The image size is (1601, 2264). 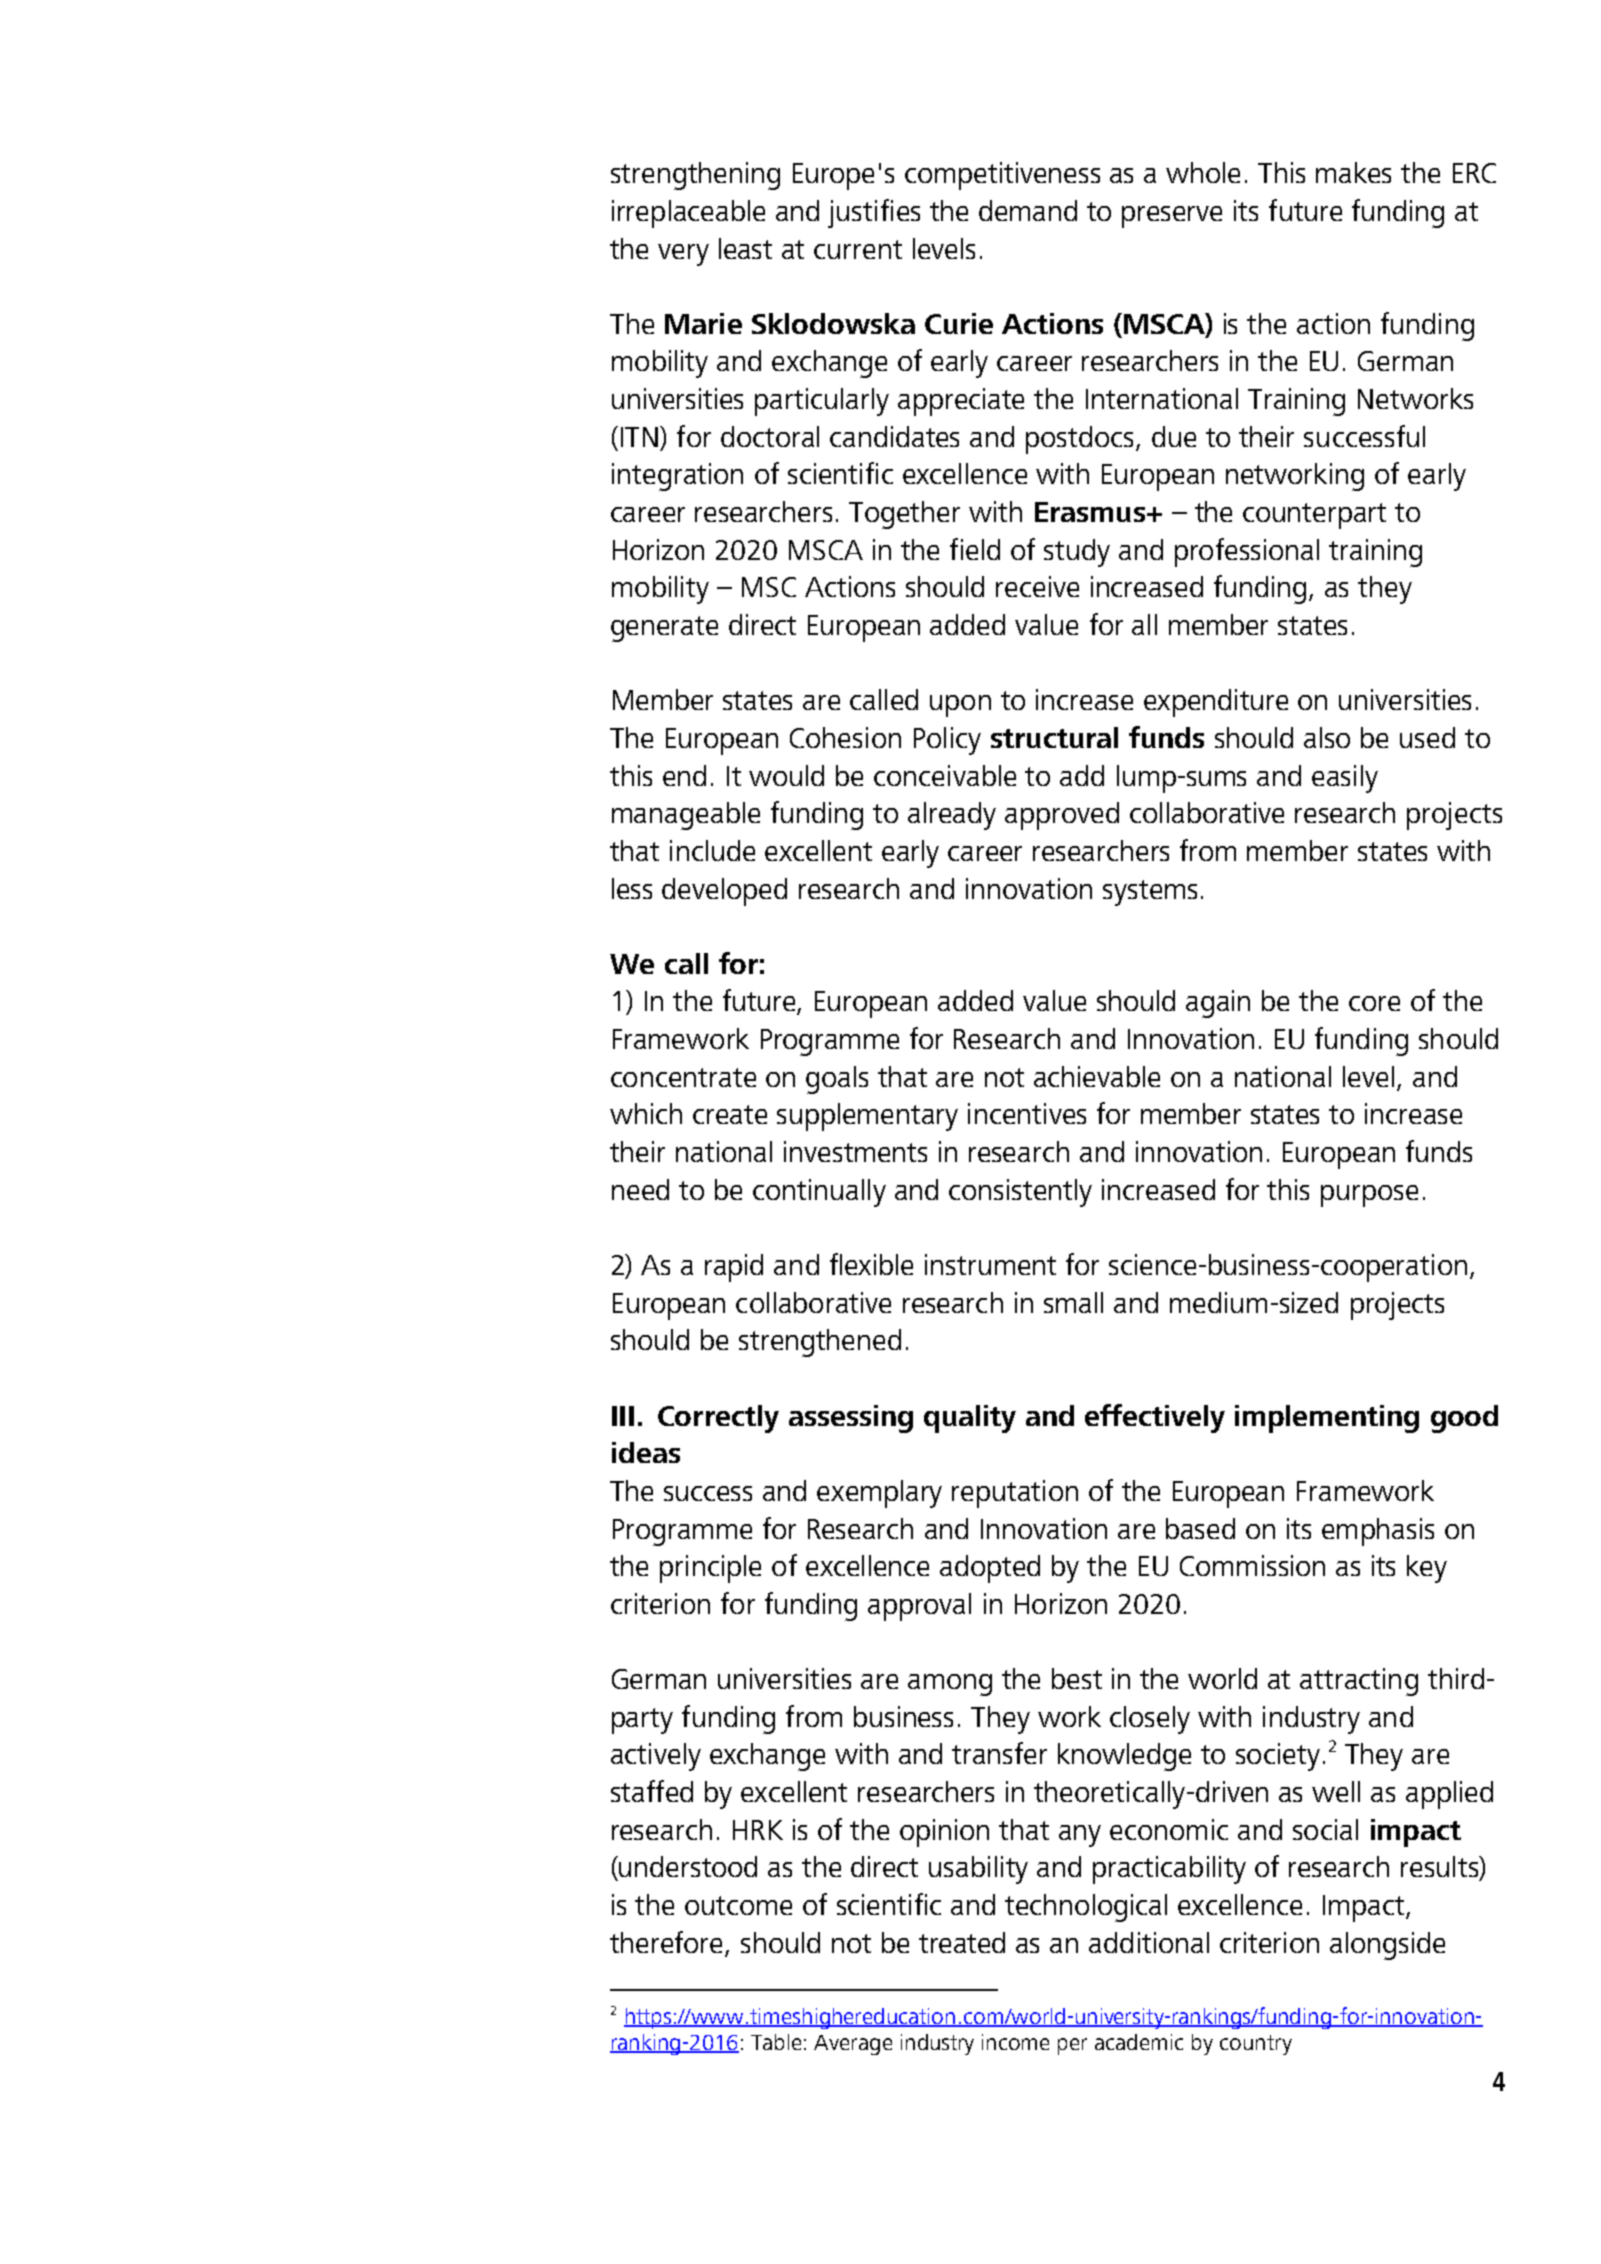 What do you see at coordinates (1015, 2042) in the image?
I see `income` at bounding box center [1015, 2042].
